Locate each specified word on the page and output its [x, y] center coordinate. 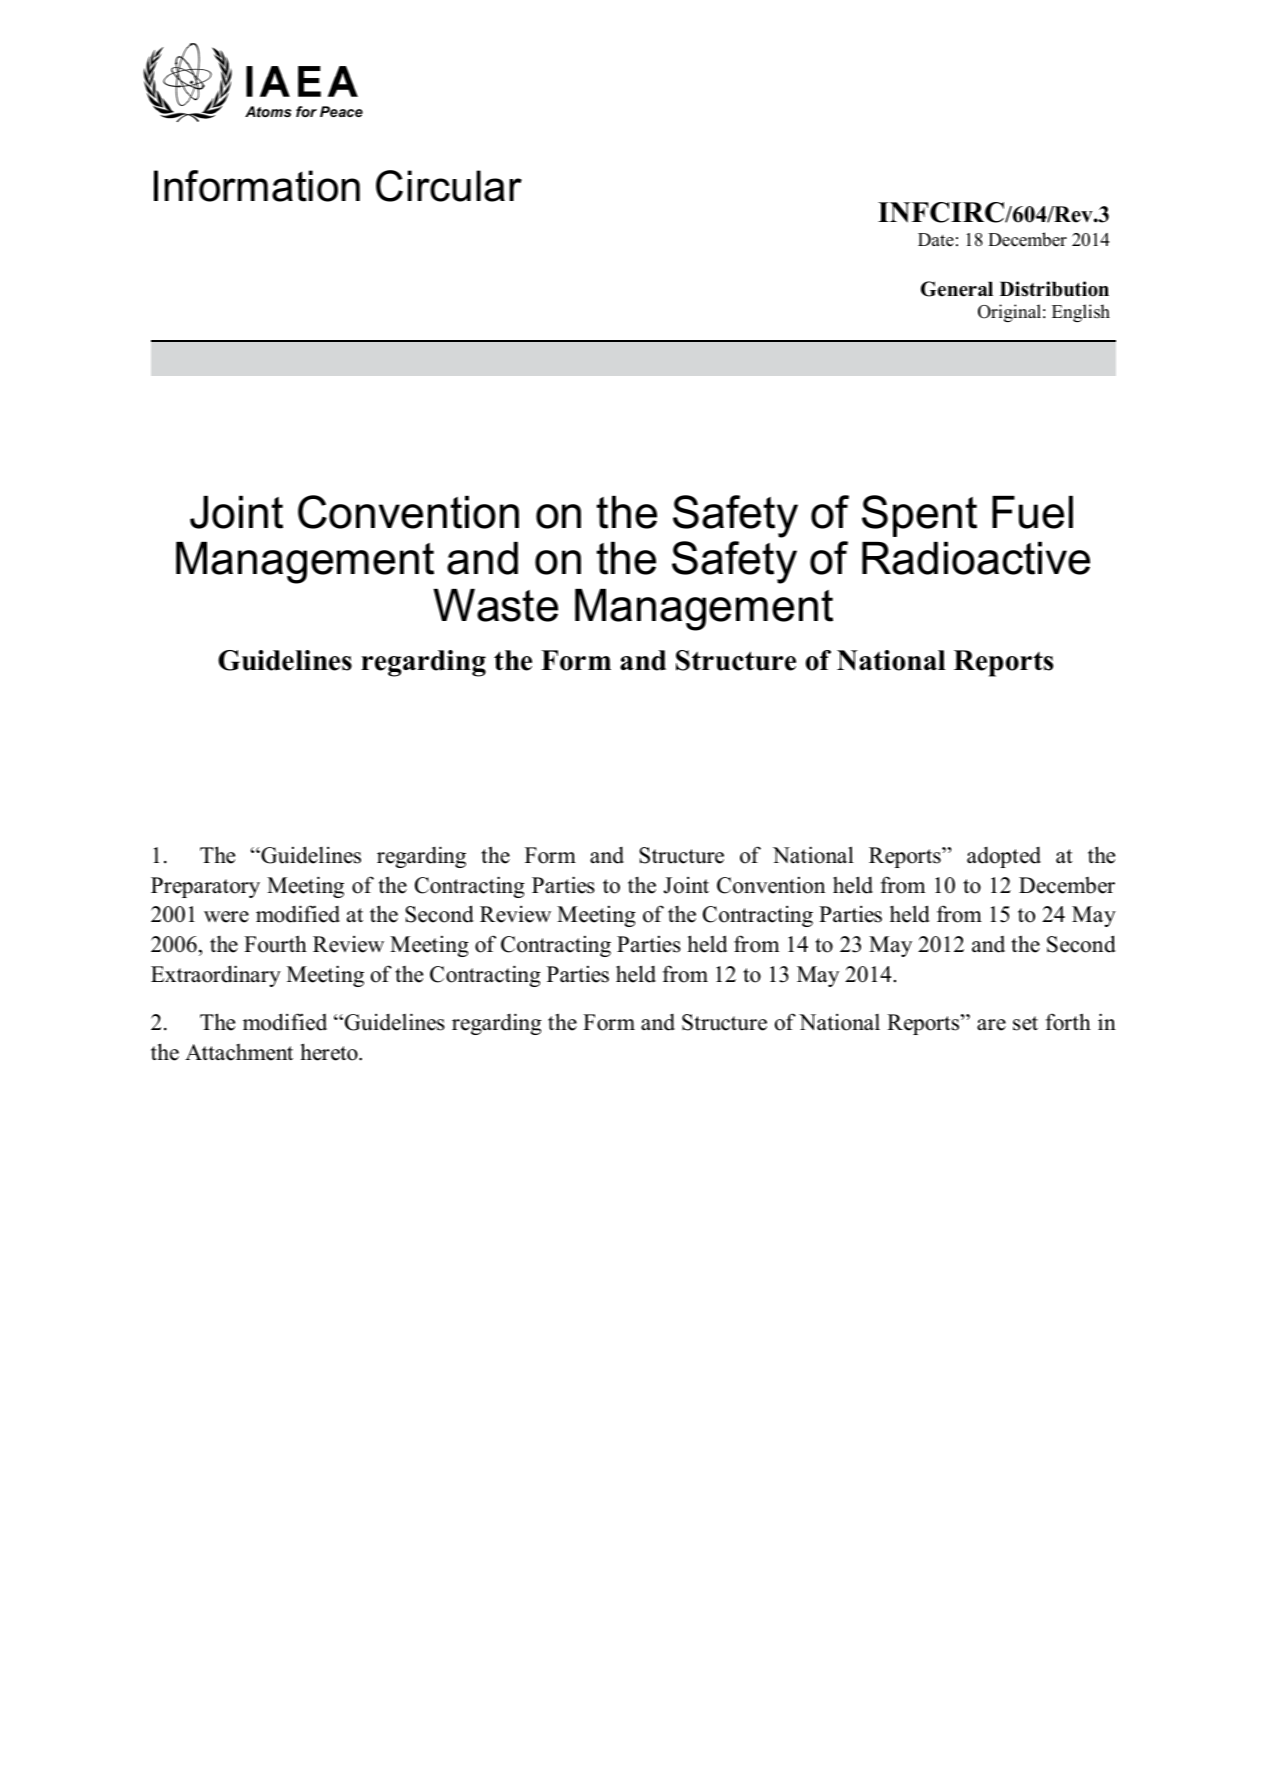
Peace [341, 111]
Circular [449, 186]
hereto [330, 1052]
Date [936, 240]
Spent [919, 516]
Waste [495, 605]
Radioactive [976, 558]
